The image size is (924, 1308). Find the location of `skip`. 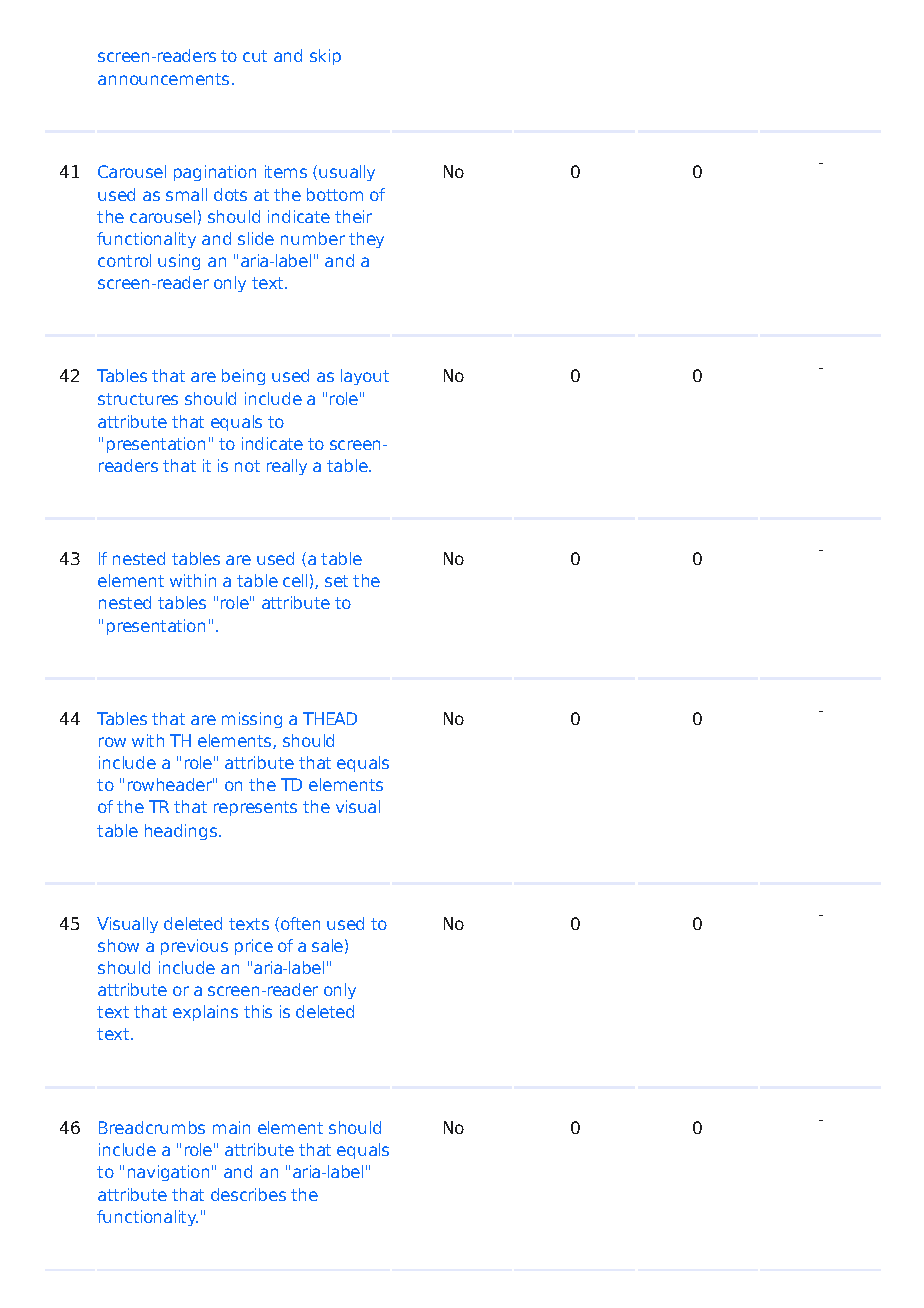

skip is located at coordinates (325, 57).
